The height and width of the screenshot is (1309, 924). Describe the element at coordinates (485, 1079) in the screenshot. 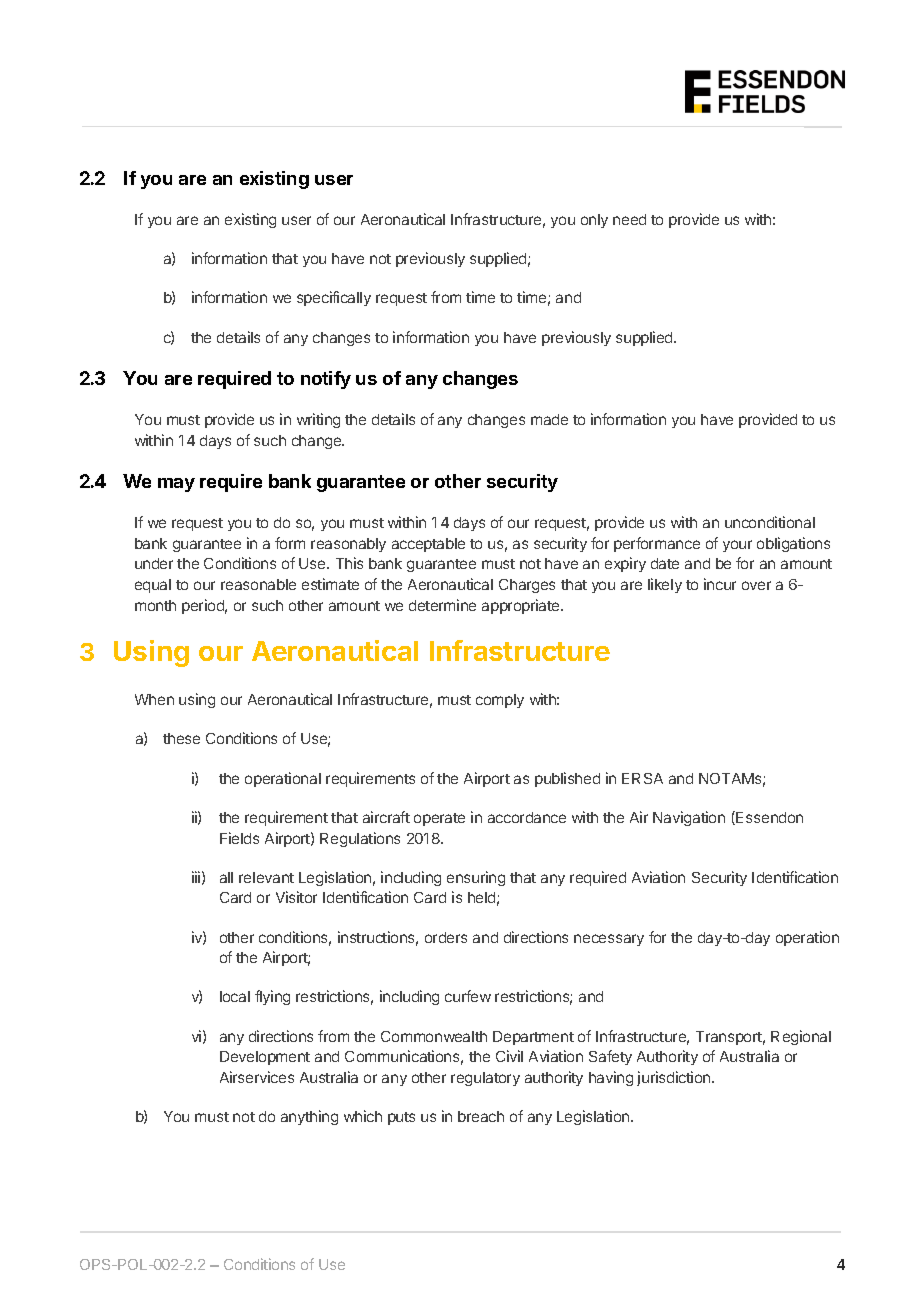

I see `regulatory` at that location.
